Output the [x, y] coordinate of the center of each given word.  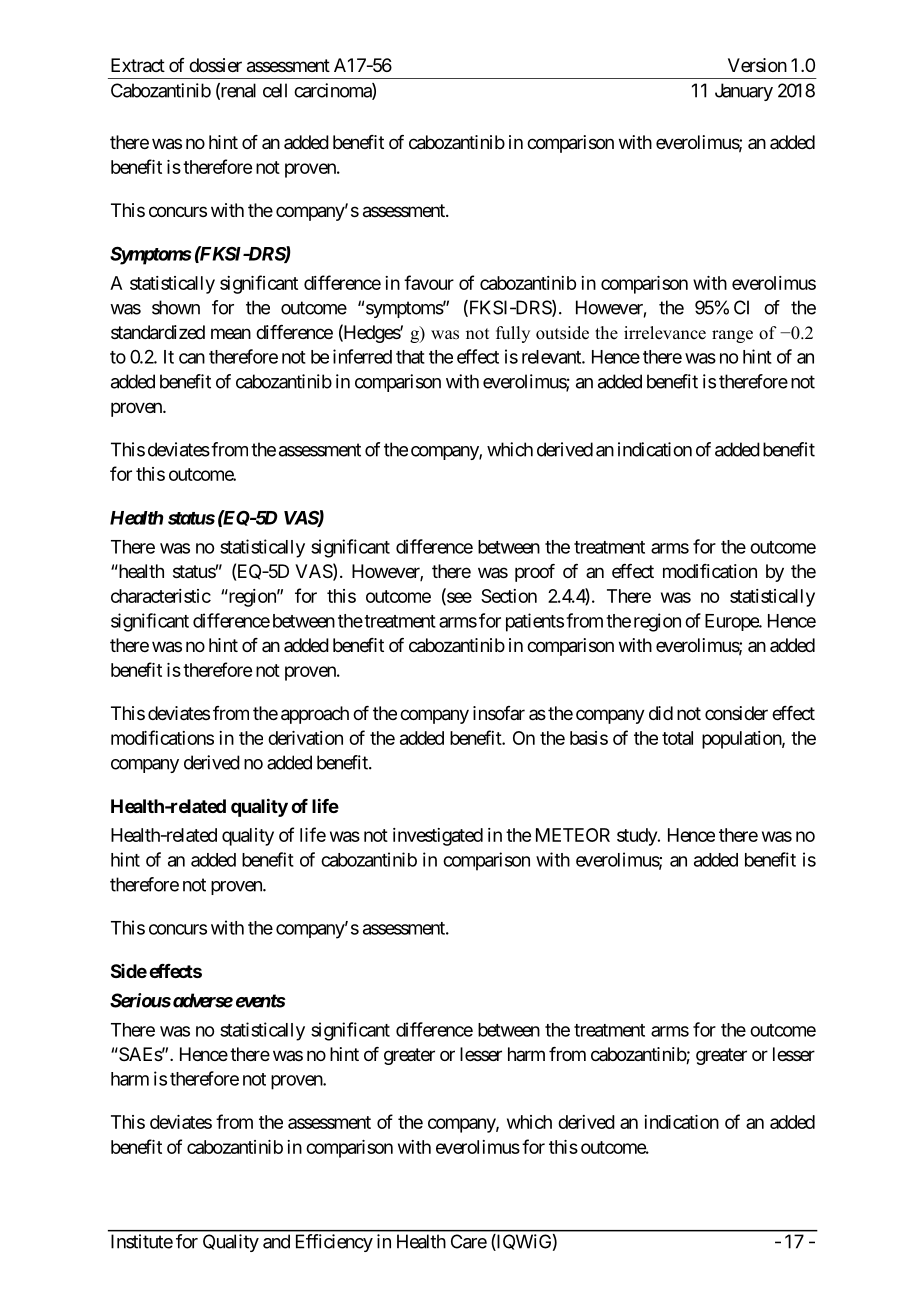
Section [509, 596]
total [677, 738]
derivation [305, 738]
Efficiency [334, 1243]
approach [315, 715]
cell [275, 90]
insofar [499, 713]
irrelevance [665, 333]
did [661, 713]
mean [231, 333]
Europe [732, 622]
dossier [215, 65]
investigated [438, 837]
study [638, 837]
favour [429, 282]
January [744, 92]
